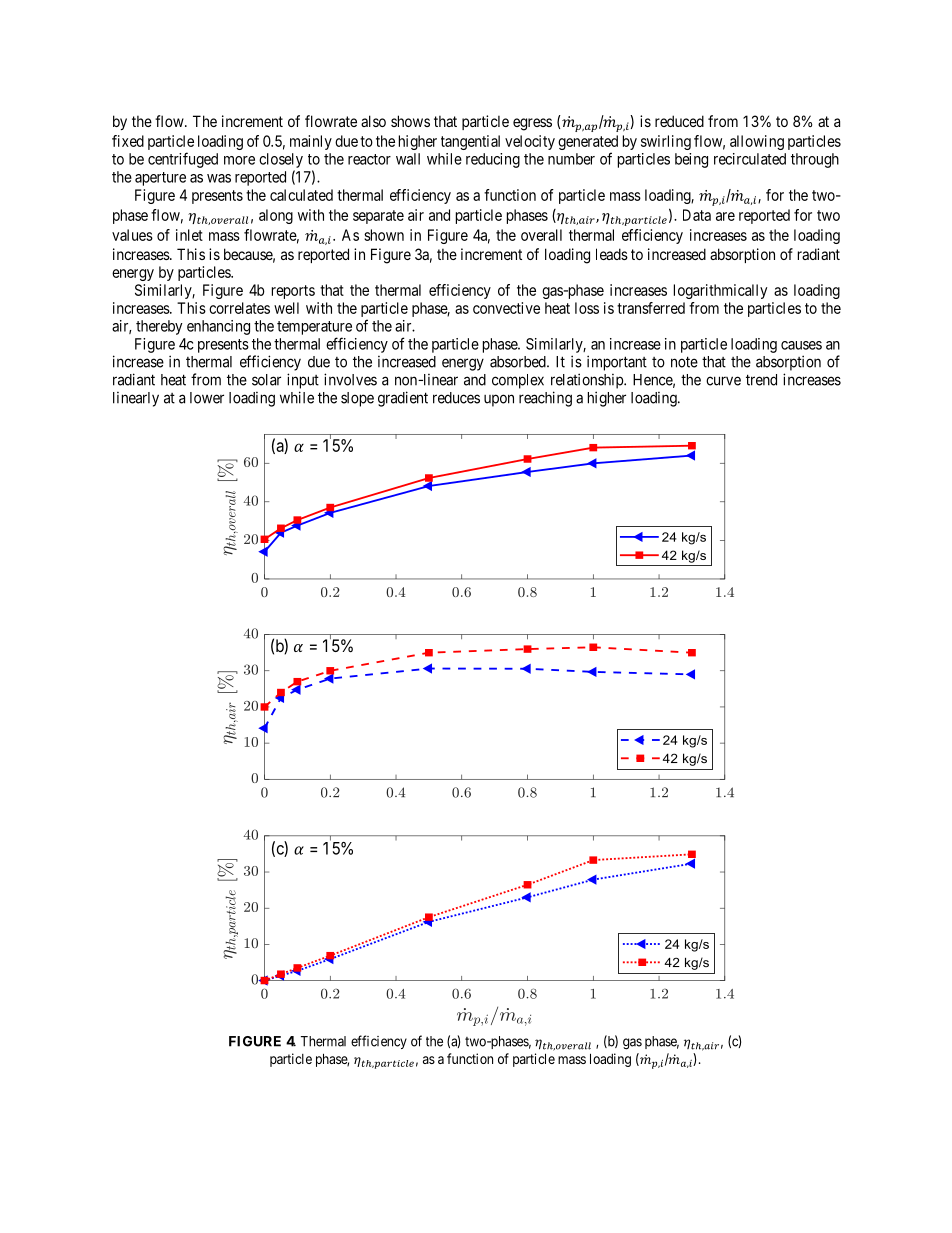 The height and width of the screenshot is (1233, 952). What do you see at coordinates (378, 217) in the screenshot?
I see `separate` at bounding box center [378, 217].
